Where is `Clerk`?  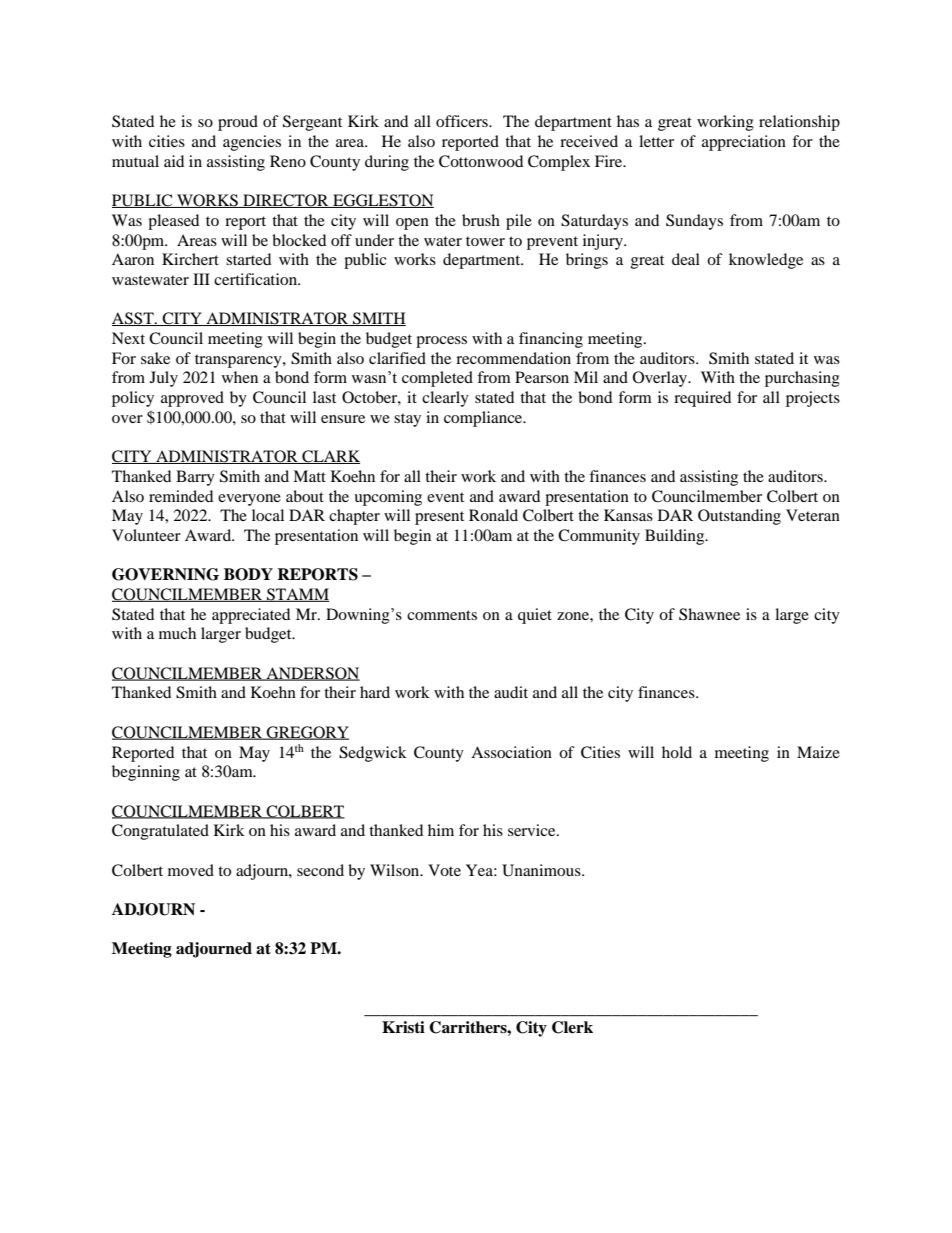 Clerk is located at coordinates (572, 1027).
